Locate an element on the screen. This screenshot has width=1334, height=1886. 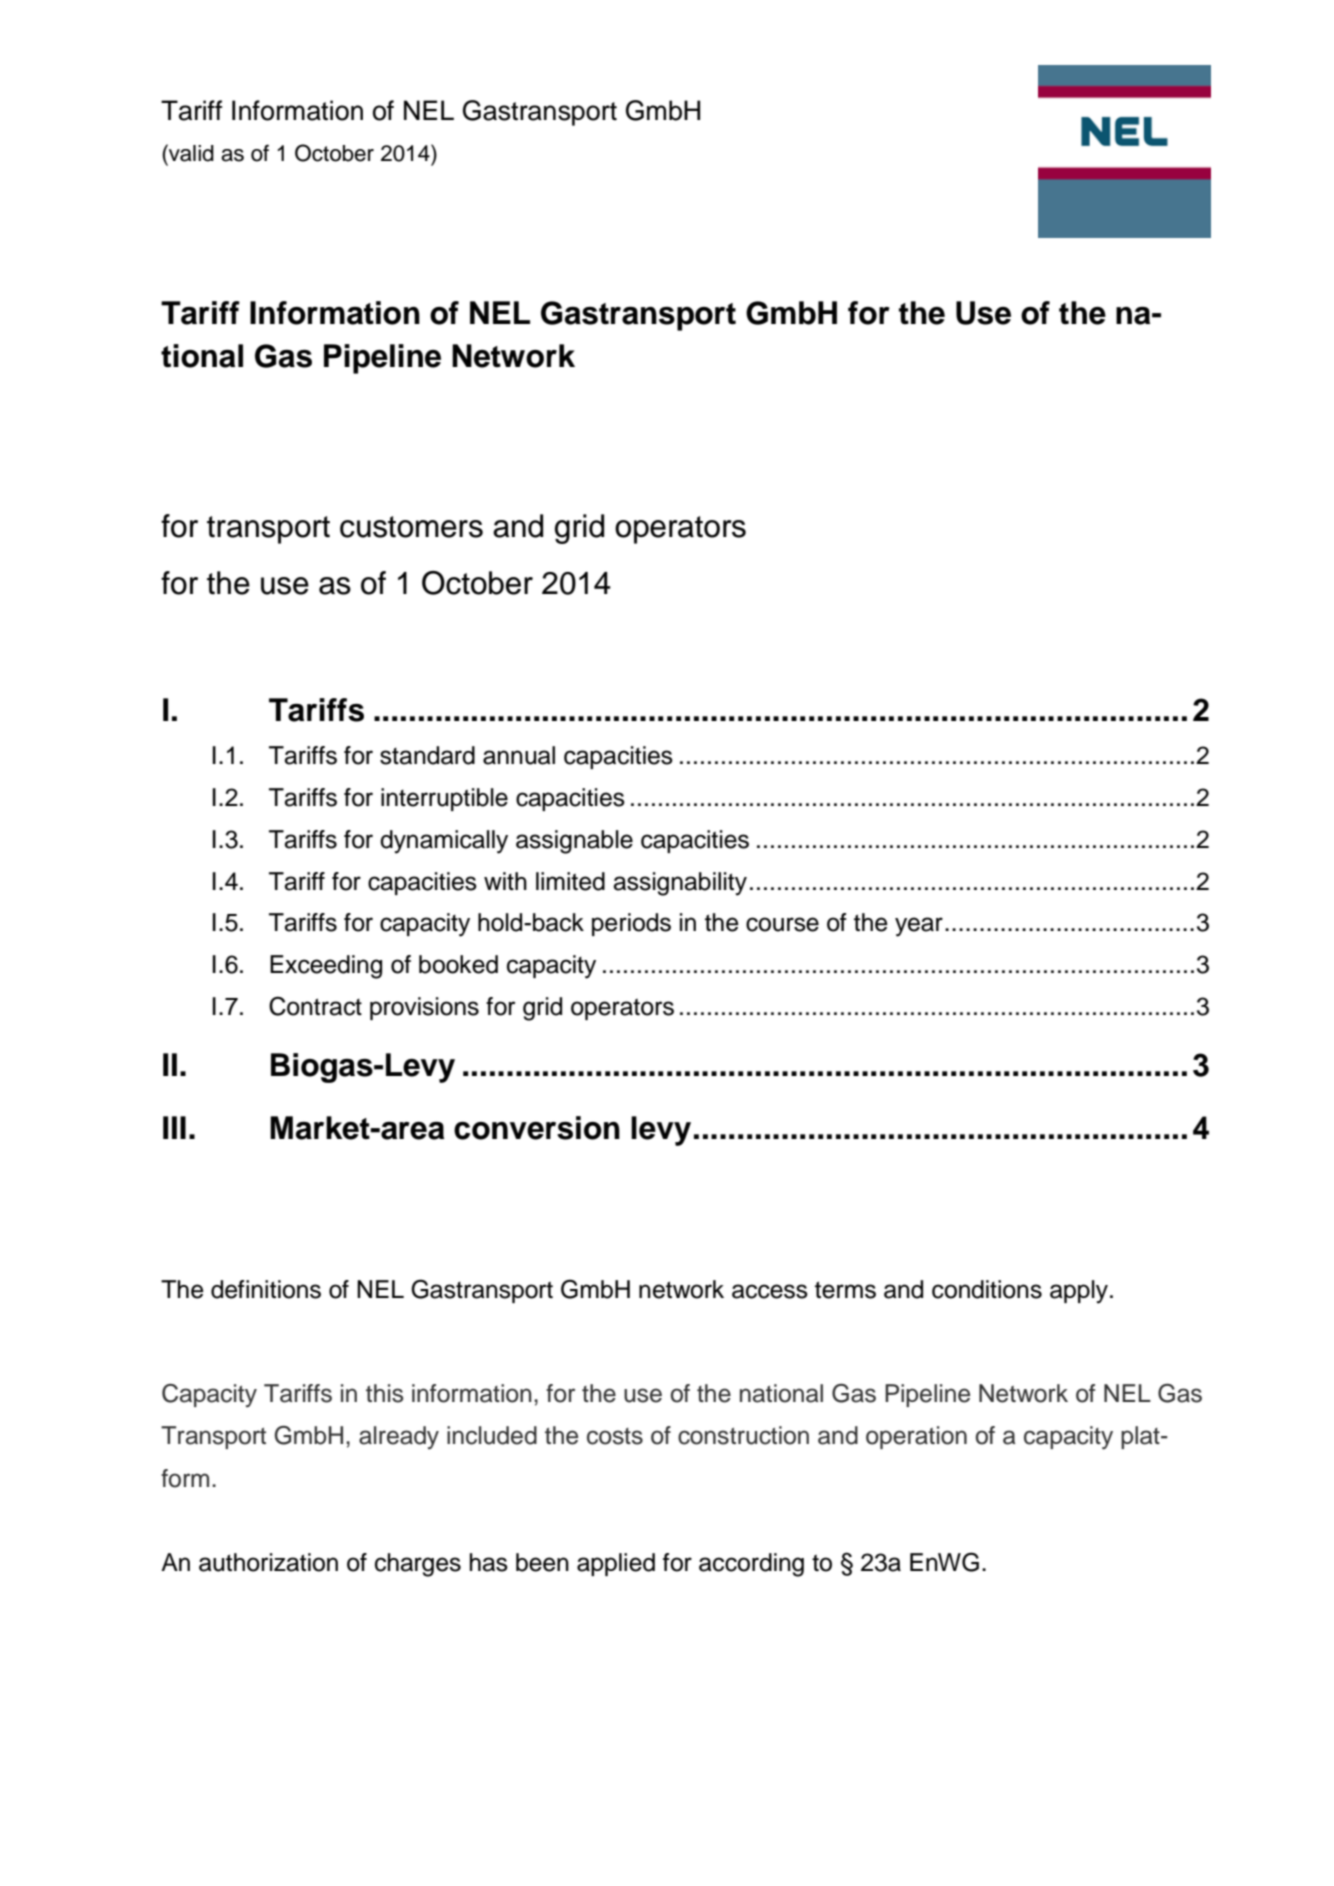
customers is located at coordinates (411, 527).
